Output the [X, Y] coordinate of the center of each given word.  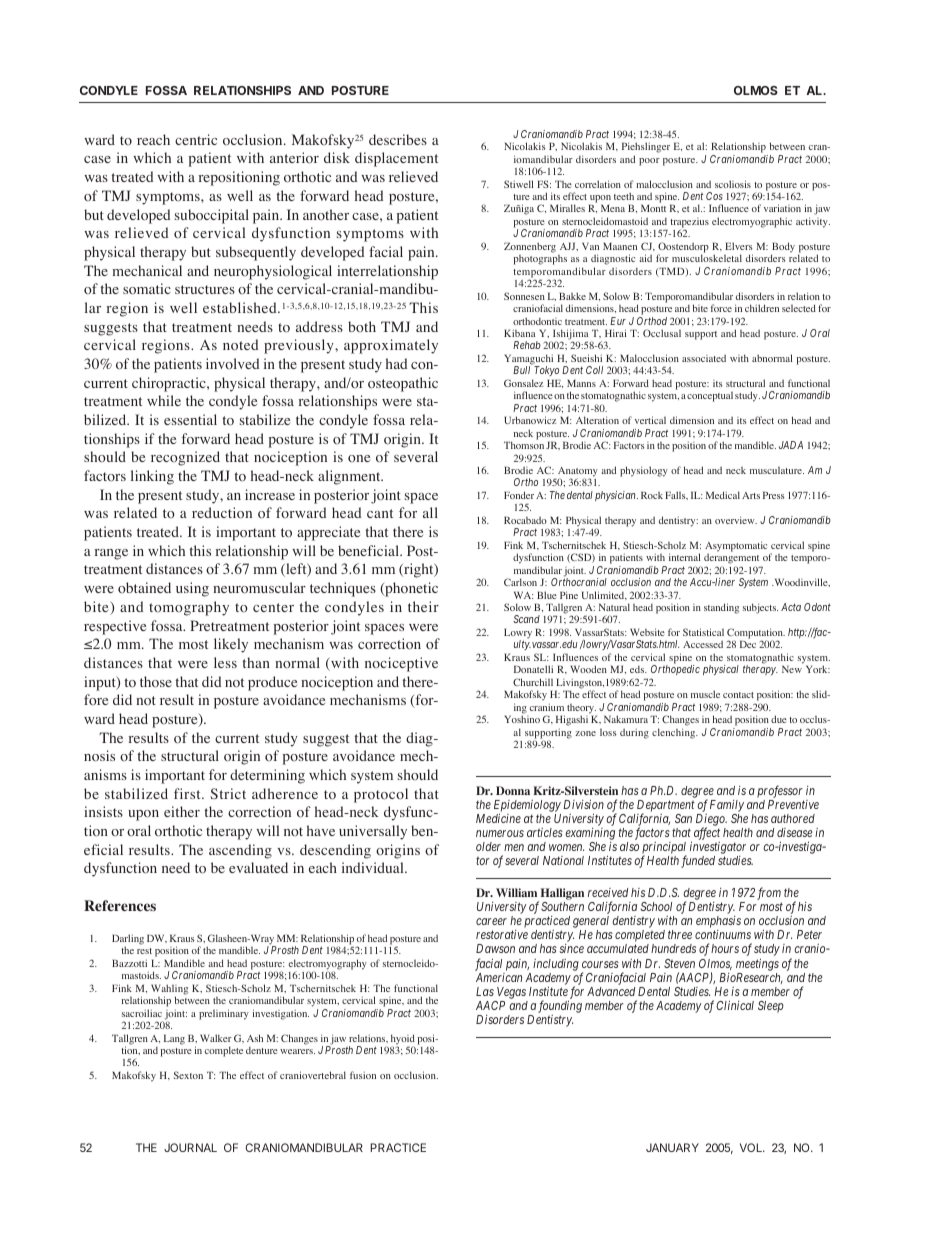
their [423, 606]
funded [698, 861]
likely [231, 645]
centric [196, 139]
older [488, 846]
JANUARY [672, 1147]
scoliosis [733, 184]
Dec [748, 644]
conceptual [710, 397]
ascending [240, 851]
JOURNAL [190, 1147]
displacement [396, 159]
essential [190, 419]
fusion [363, 1075]
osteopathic [403, 384]
